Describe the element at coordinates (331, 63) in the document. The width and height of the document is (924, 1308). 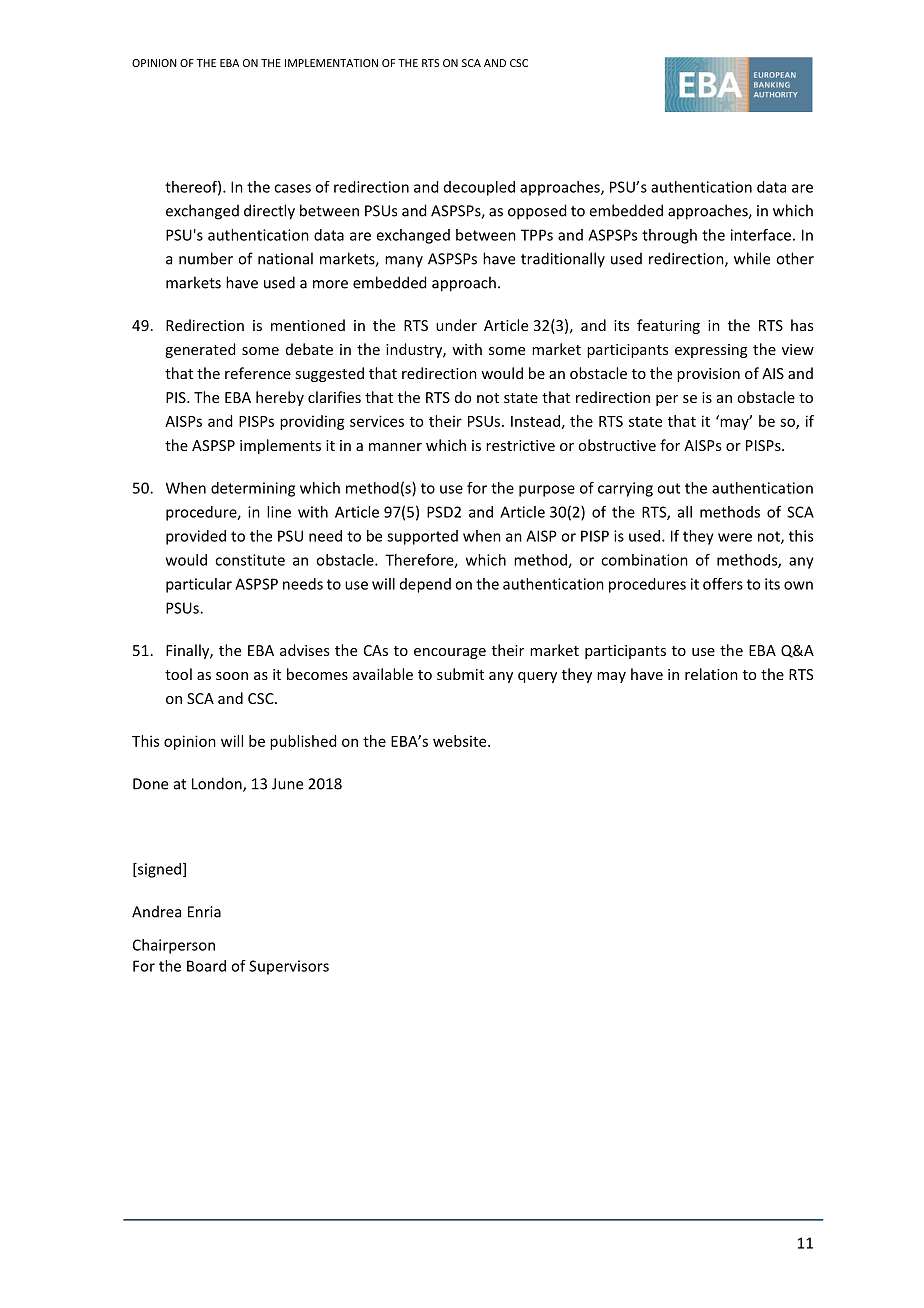
I see `IMPLEMENTATION` at that location.
